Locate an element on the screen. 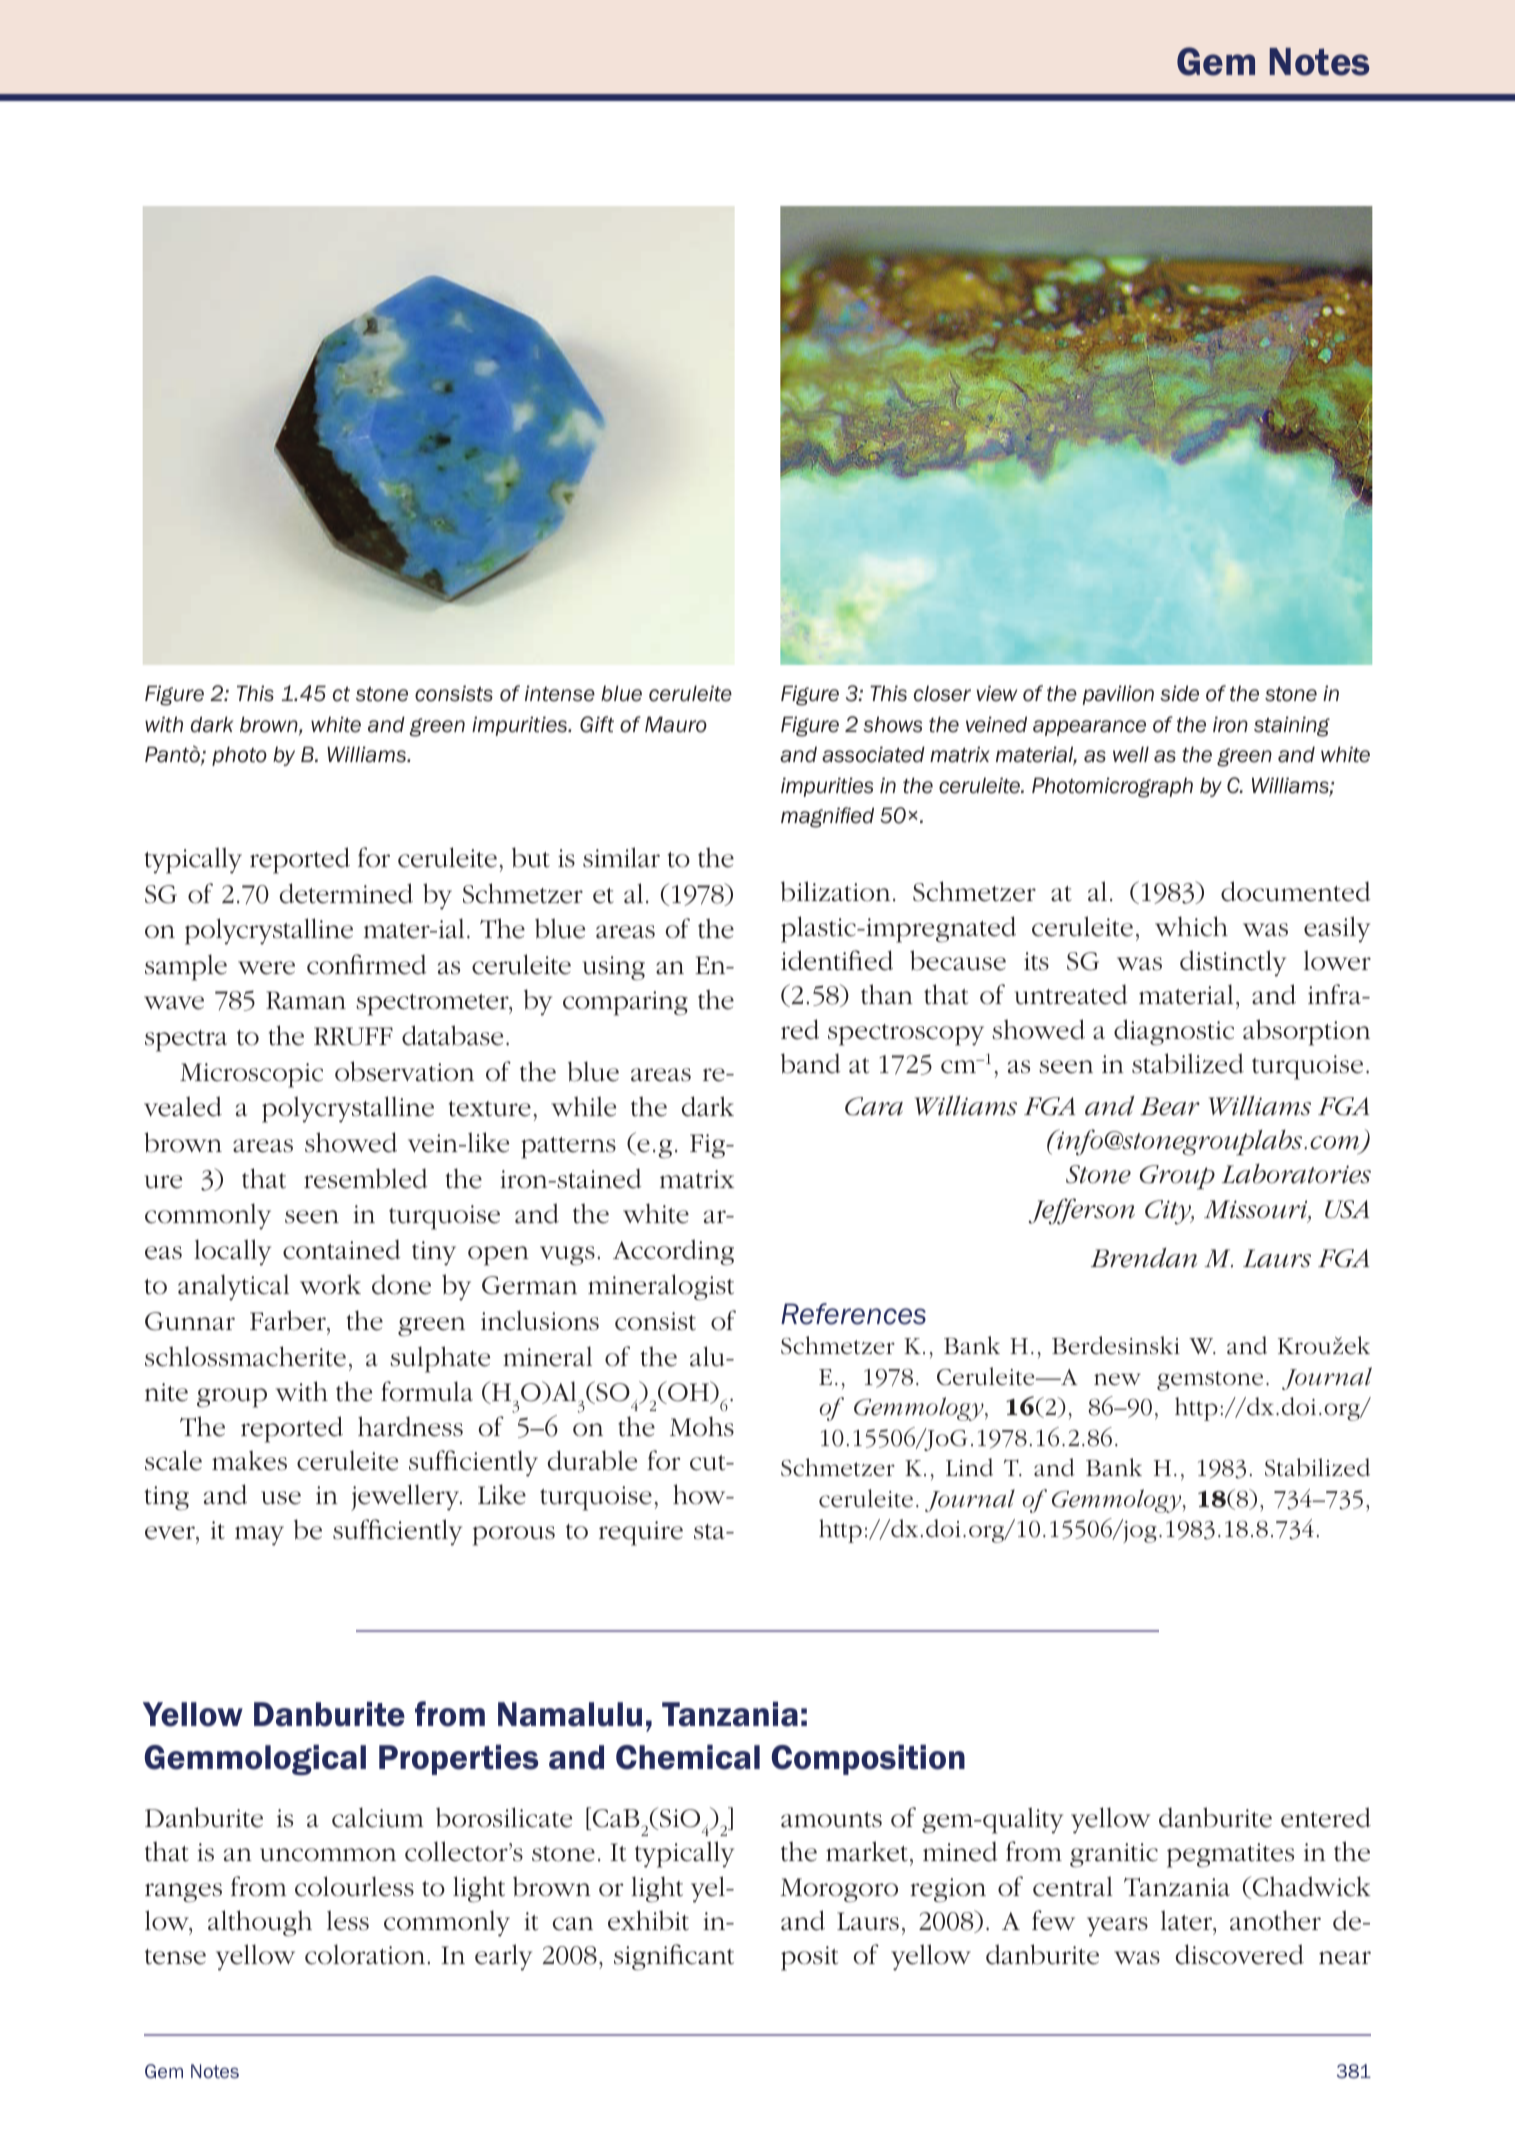 Image resolution: width=1515 pixels, height=2142 pixels. may is located at coordinates (259, 1536).
